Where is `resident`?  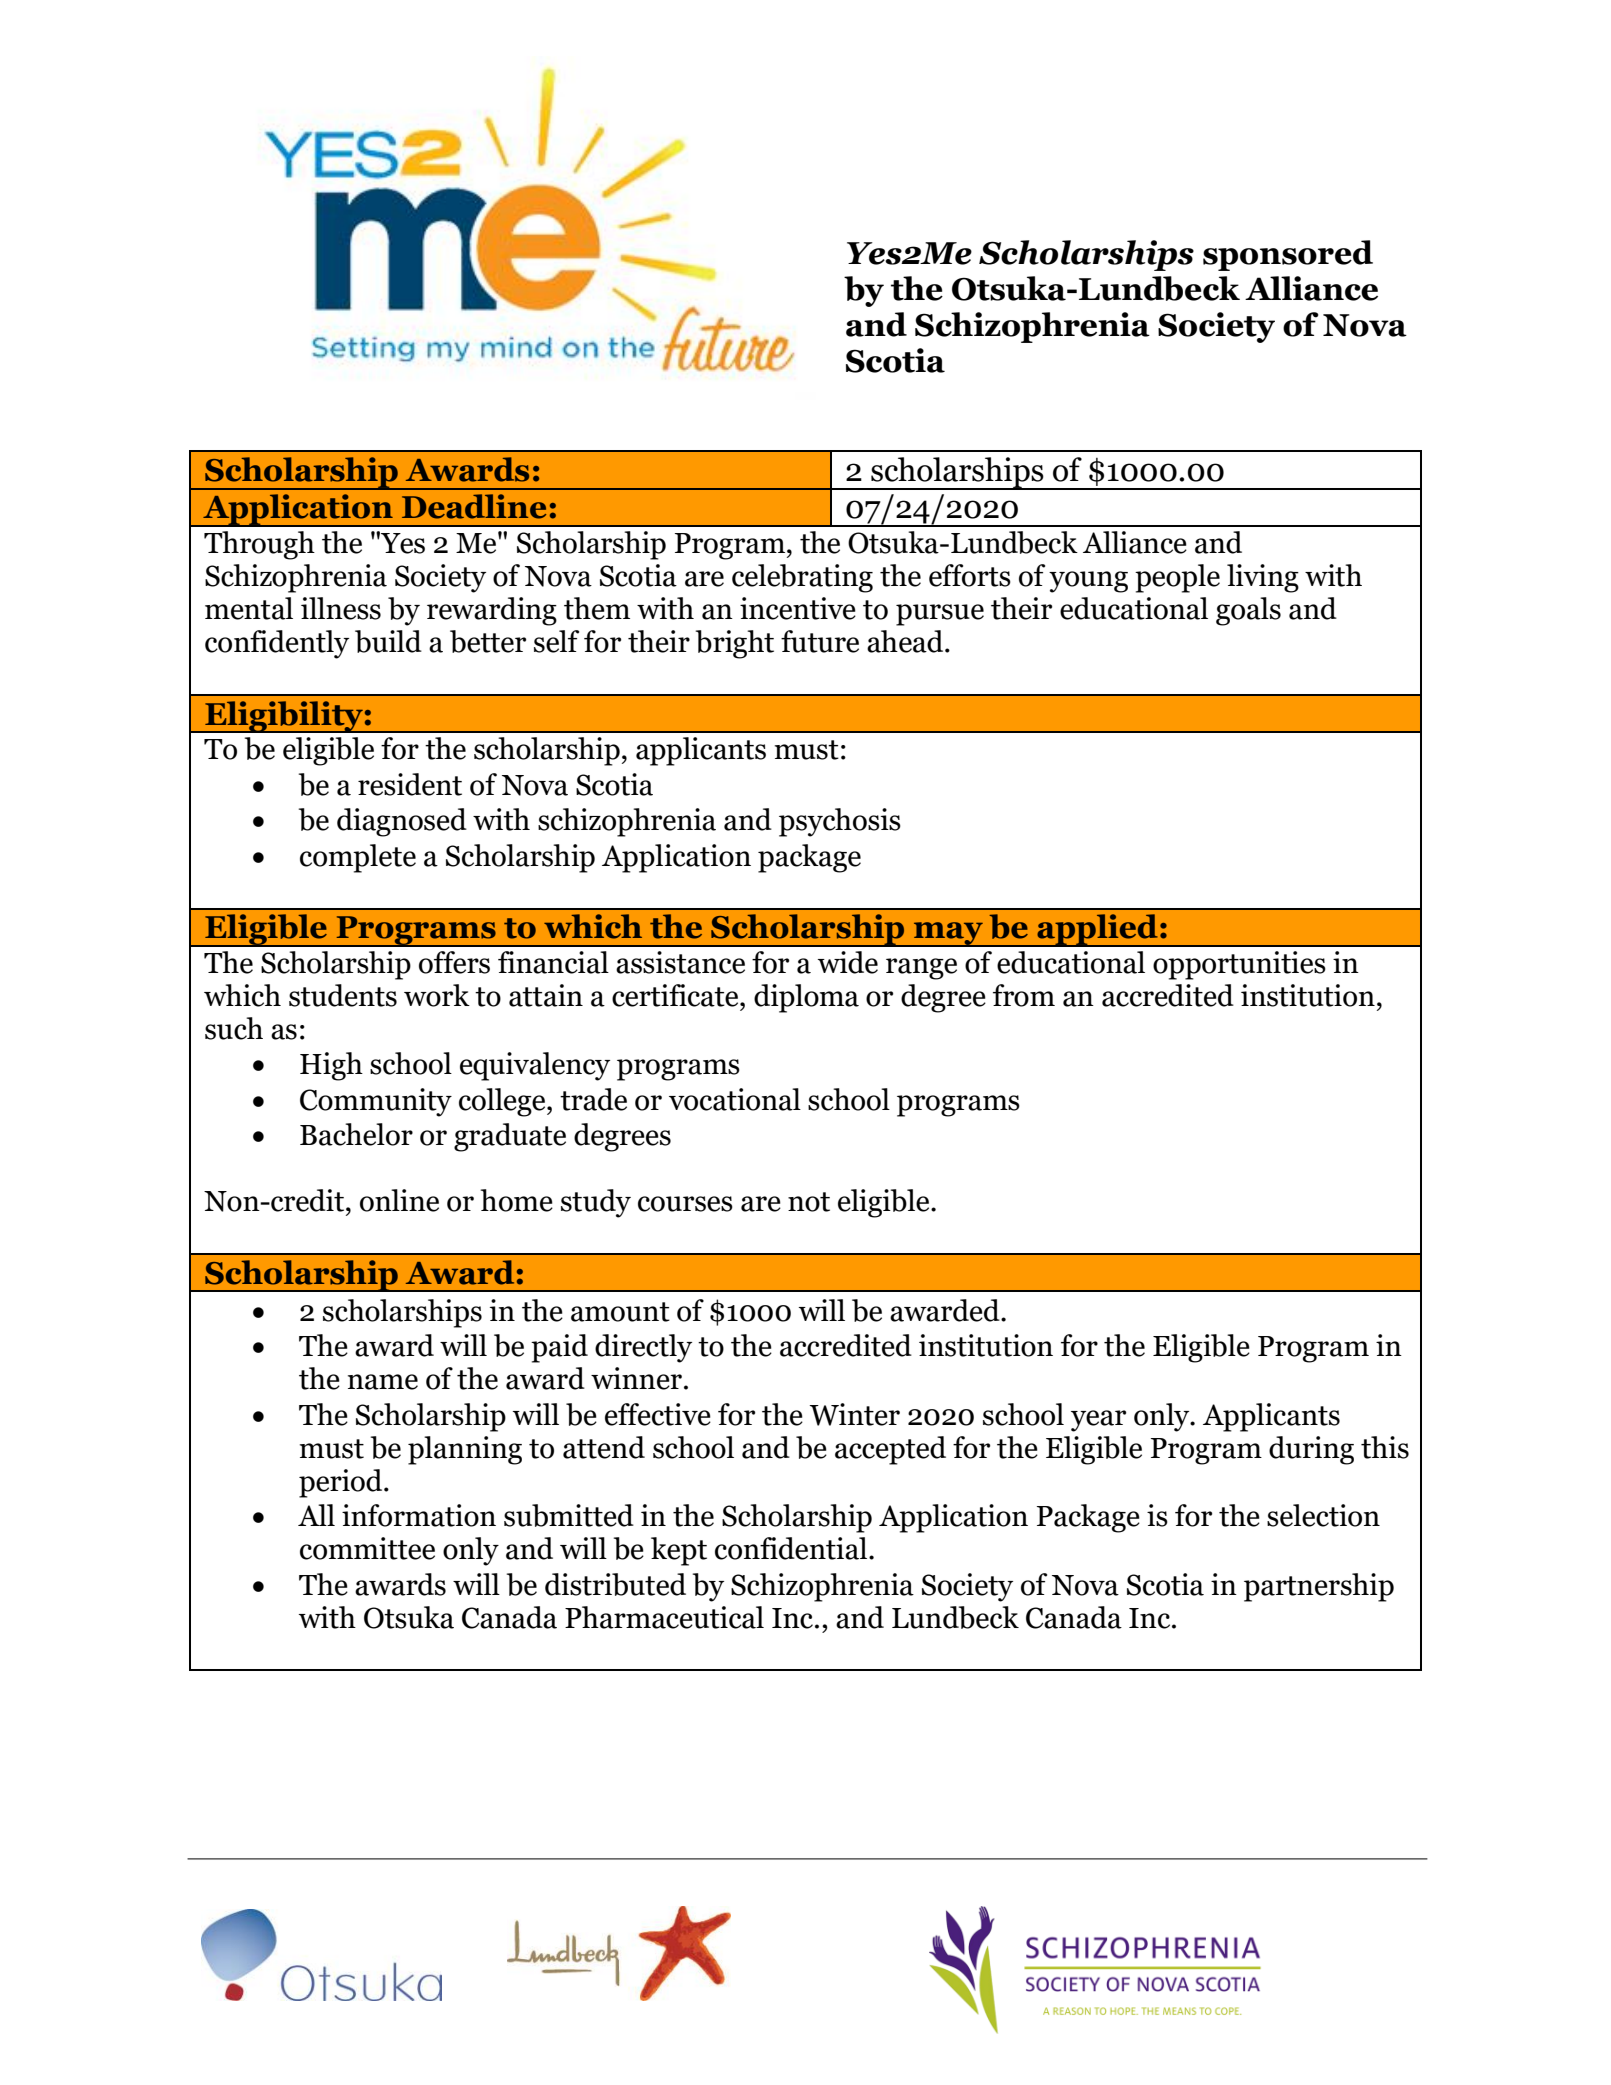
resident is located at coordinates (410, 784).
